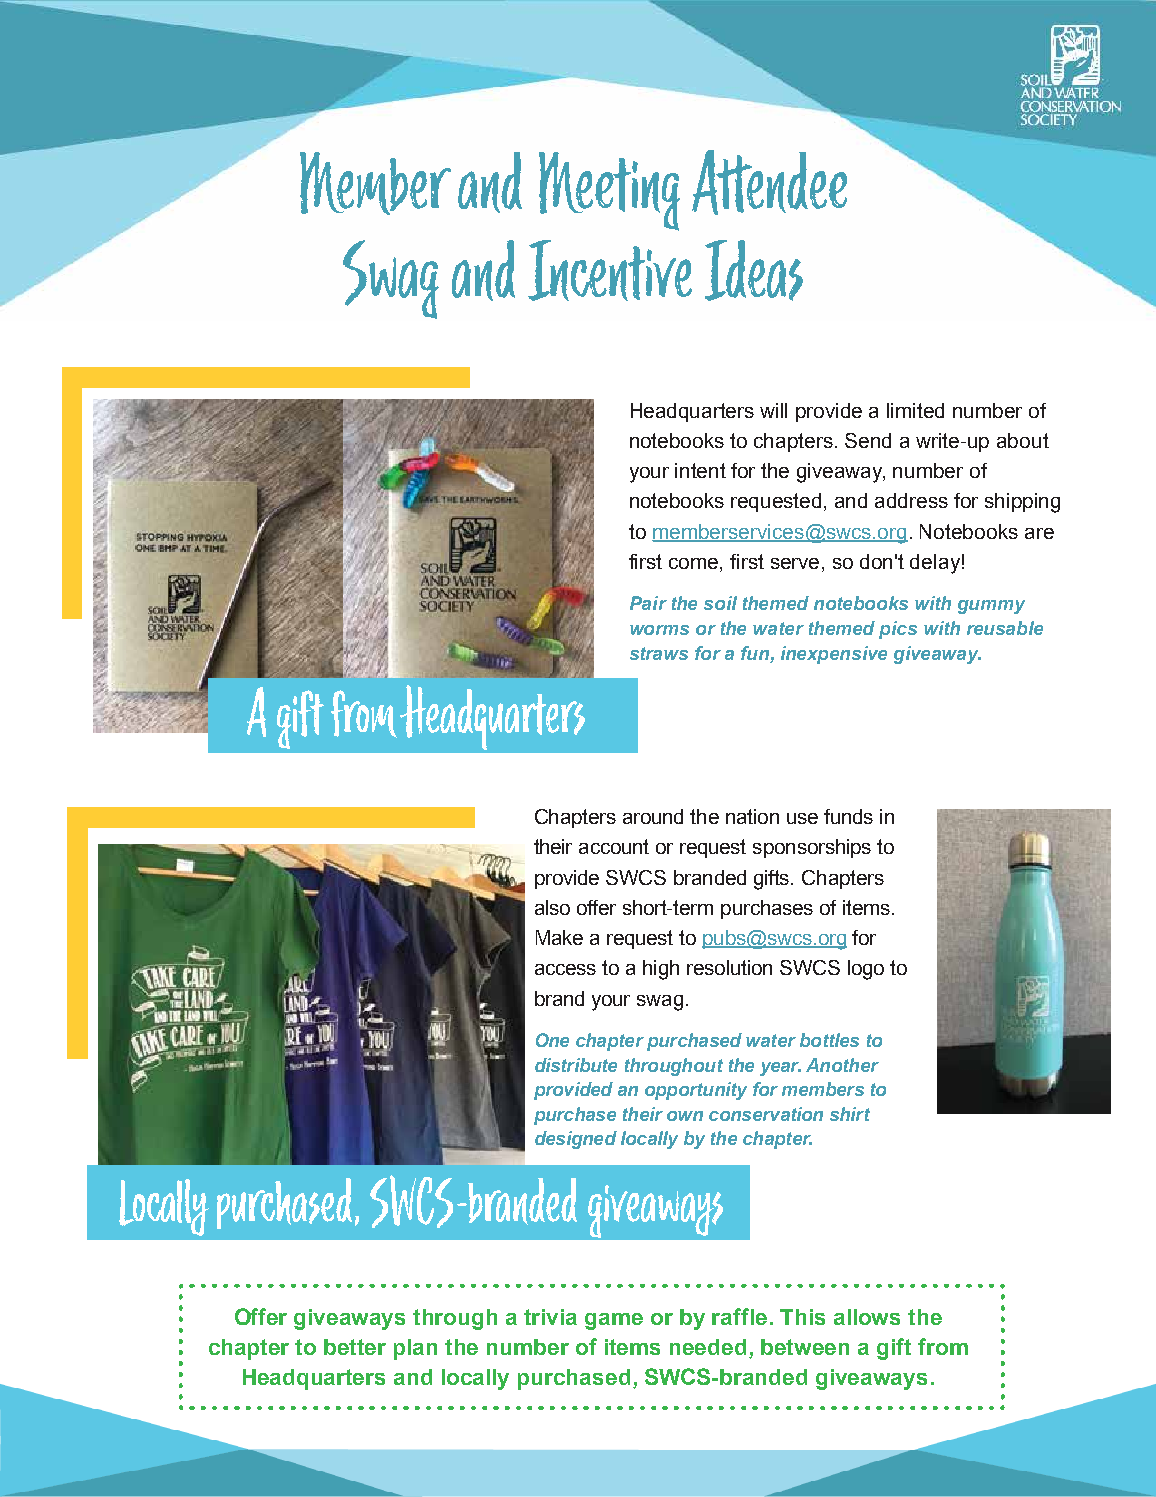 The width and height of the document is (1156, 1497). Describe the element at coordinates (610, 270) in the document. I see `Incentive` at that location.
